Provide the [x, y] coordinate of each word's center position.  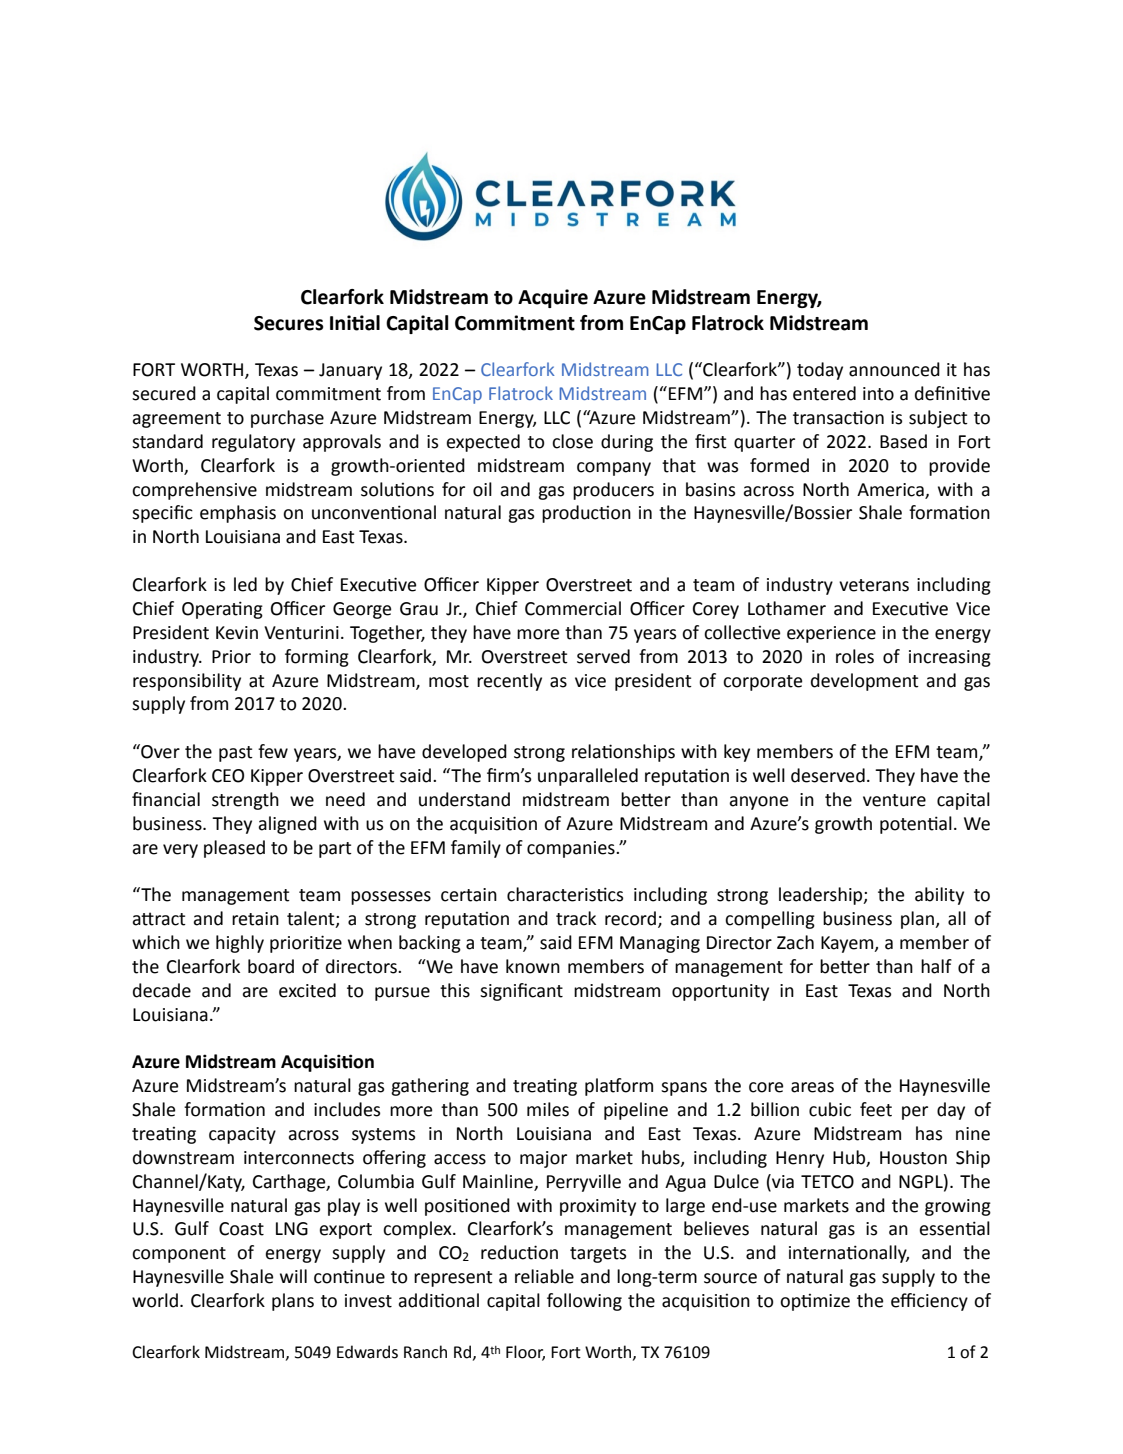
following [584, 1302]
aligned [287, 825]
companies [572, 849]
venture [894, 800]
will [293, 1276]
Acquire [553, 298]
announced [894, 369]
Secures [288, 323]
